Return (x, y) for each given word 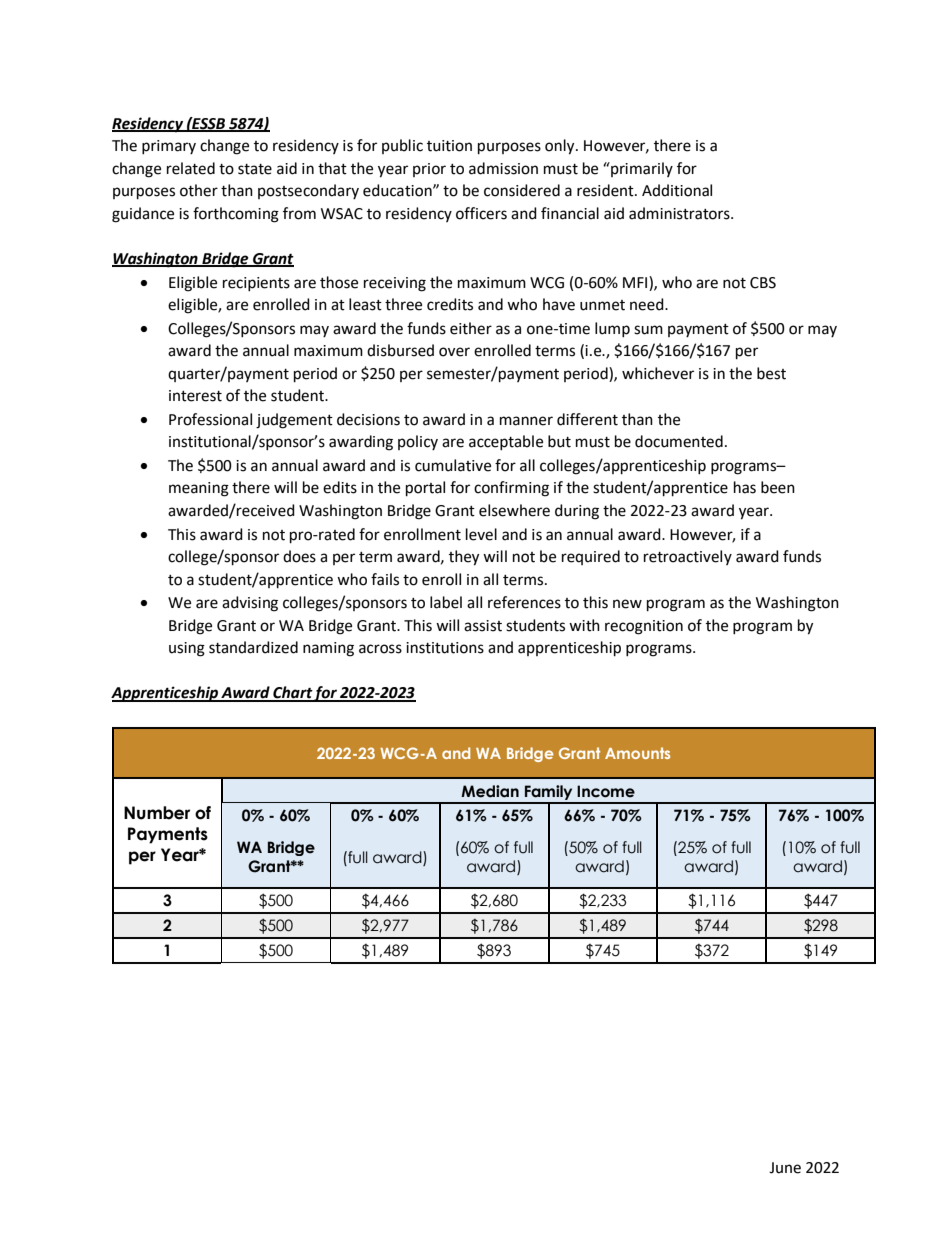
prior (429, 170)
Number (157, 813)
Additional (677, 190)
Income (606, 791)
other (199, 190)
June (785, 1168)
